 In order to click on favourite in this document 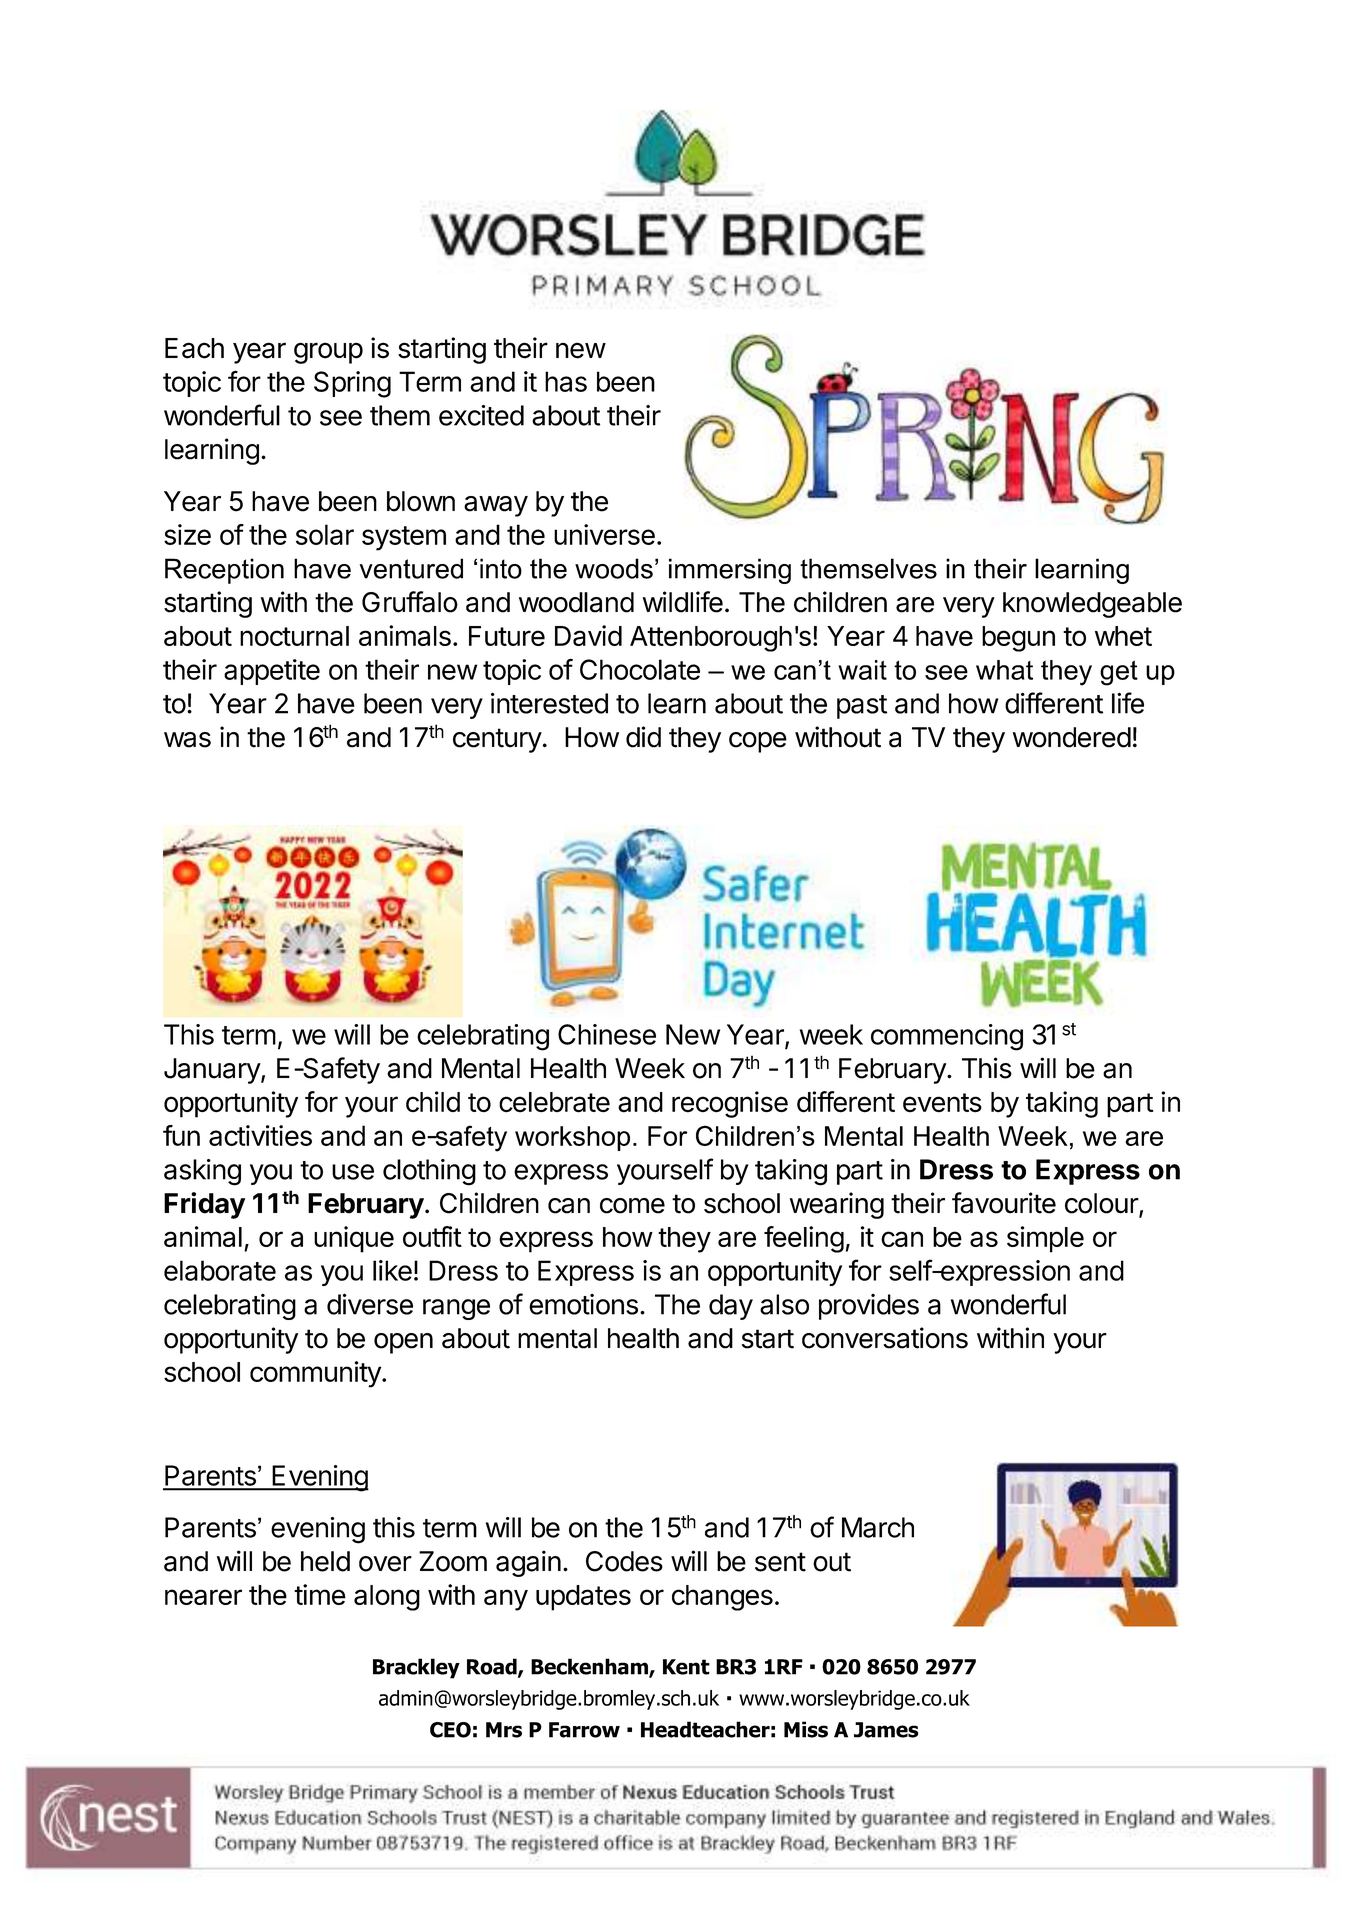, I will do `click(1004, 1203)`.
